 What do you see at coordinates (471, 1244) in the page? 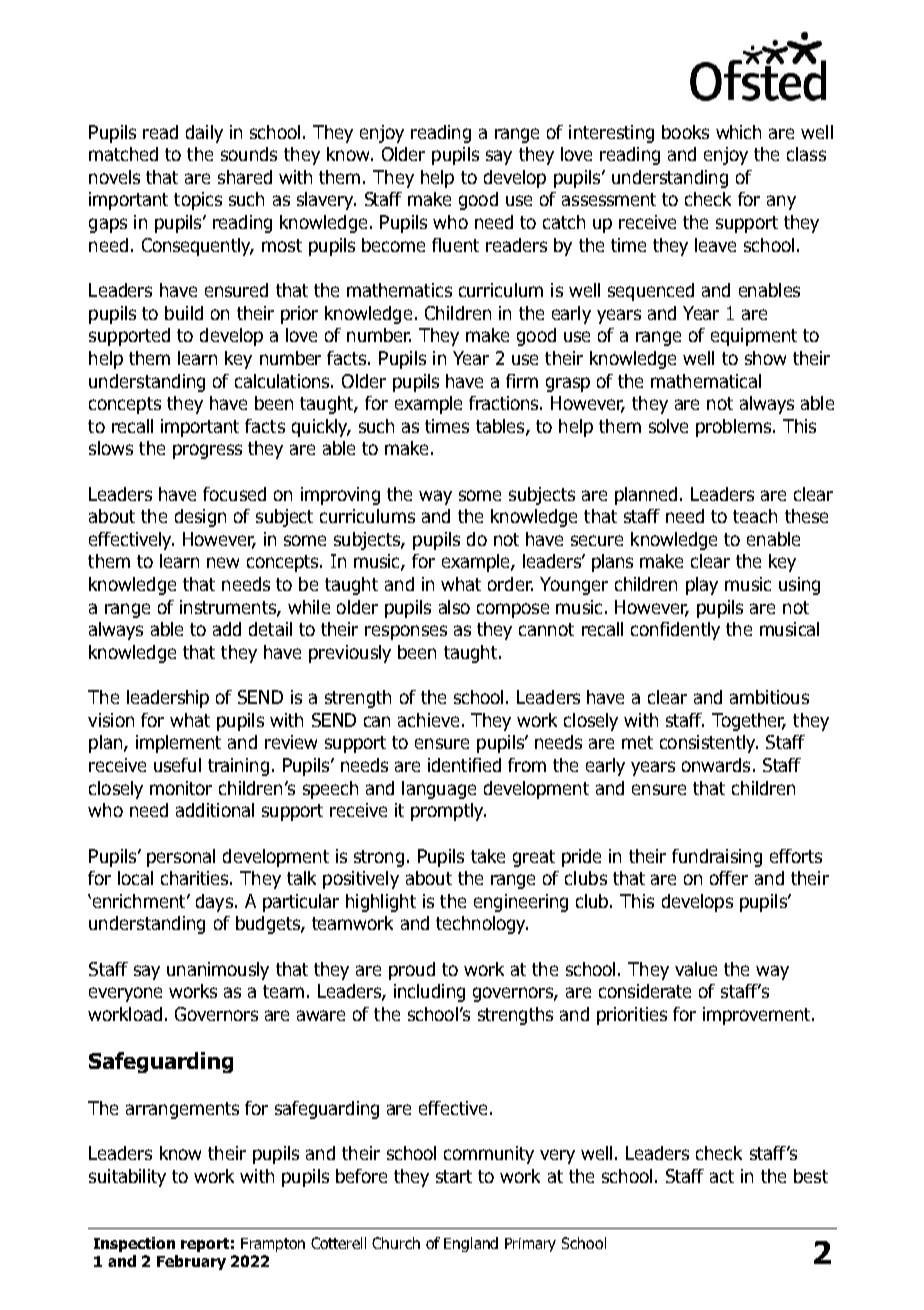
I see `England` at bounding box center [471, 1244].
